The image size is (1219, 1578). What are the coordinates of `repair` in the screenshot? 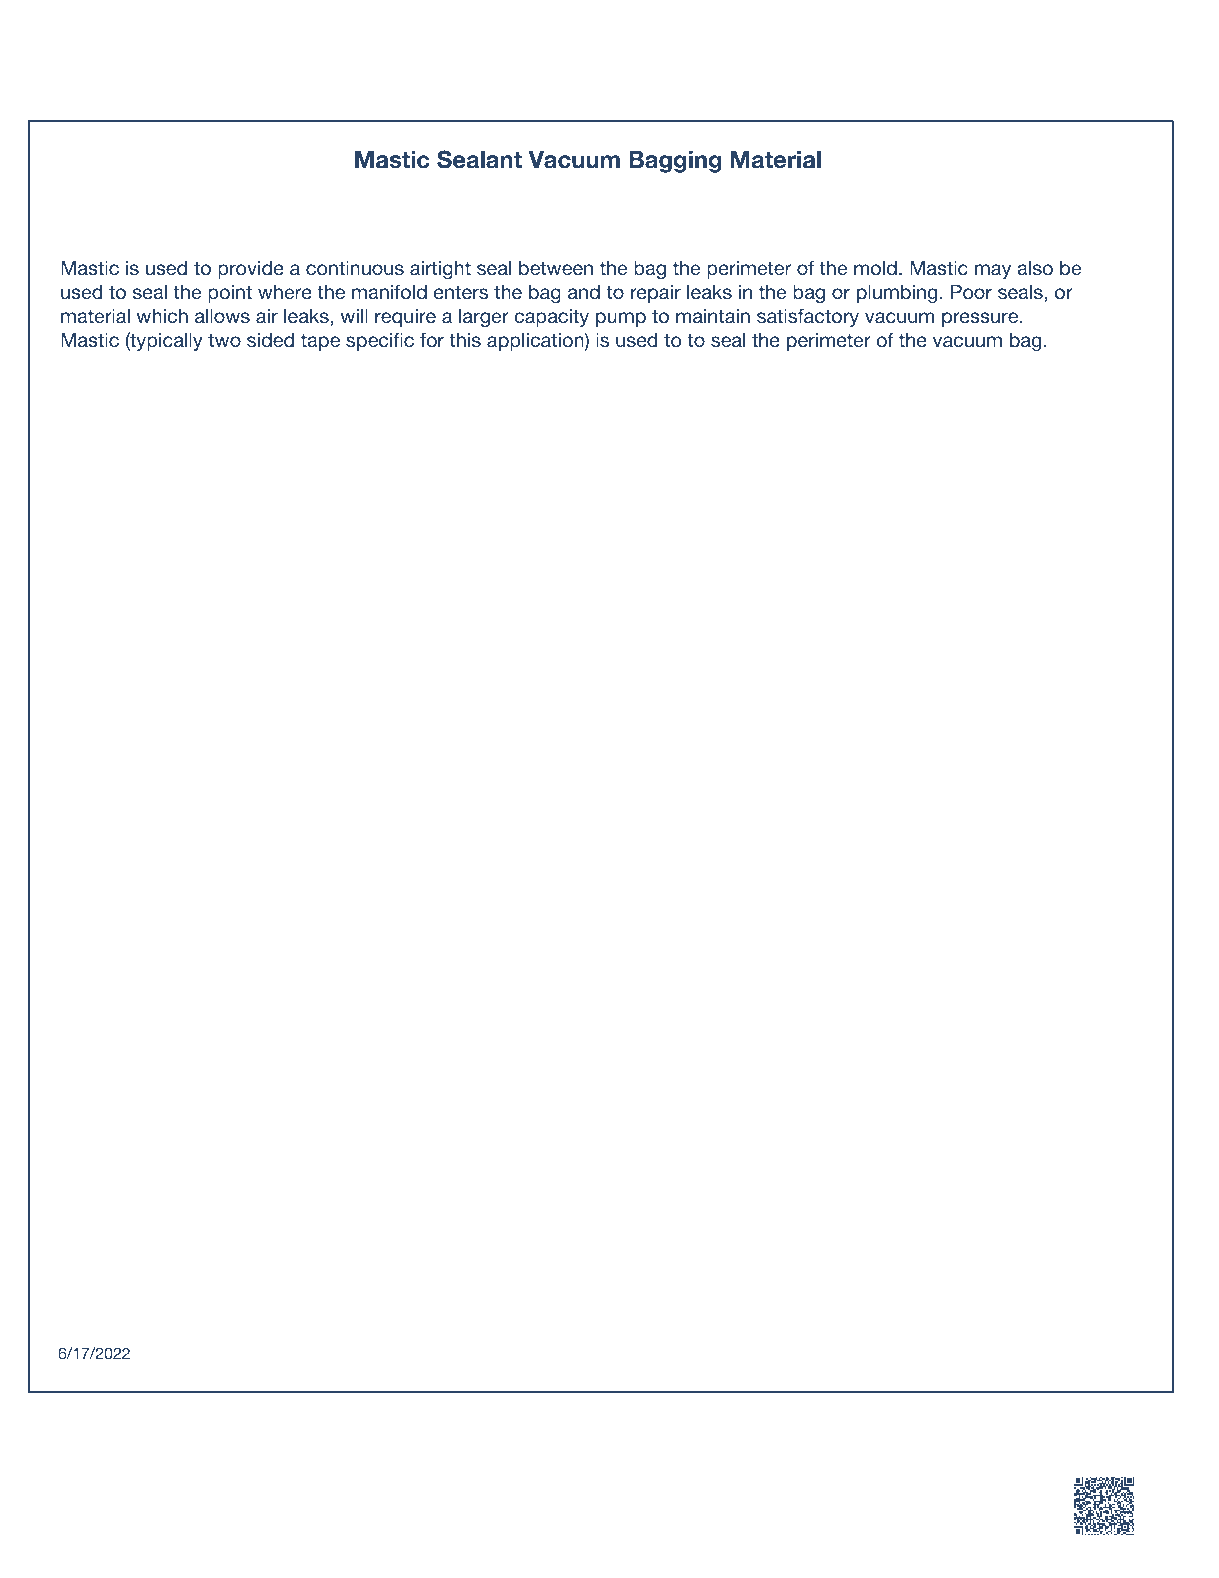 It's located at (656, 293).
